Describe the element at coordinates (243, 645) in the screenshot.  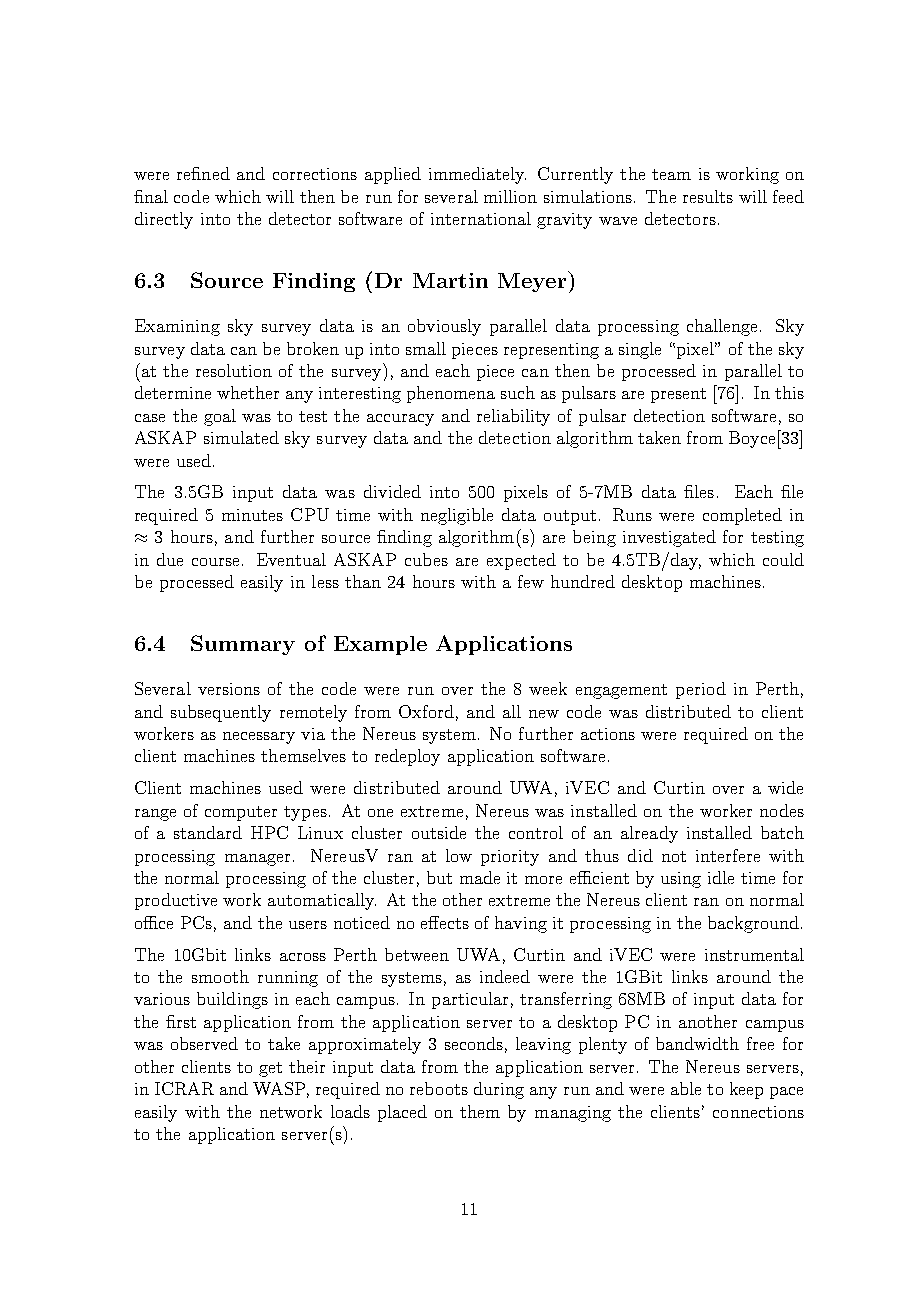
I see `Summary` at that location.
